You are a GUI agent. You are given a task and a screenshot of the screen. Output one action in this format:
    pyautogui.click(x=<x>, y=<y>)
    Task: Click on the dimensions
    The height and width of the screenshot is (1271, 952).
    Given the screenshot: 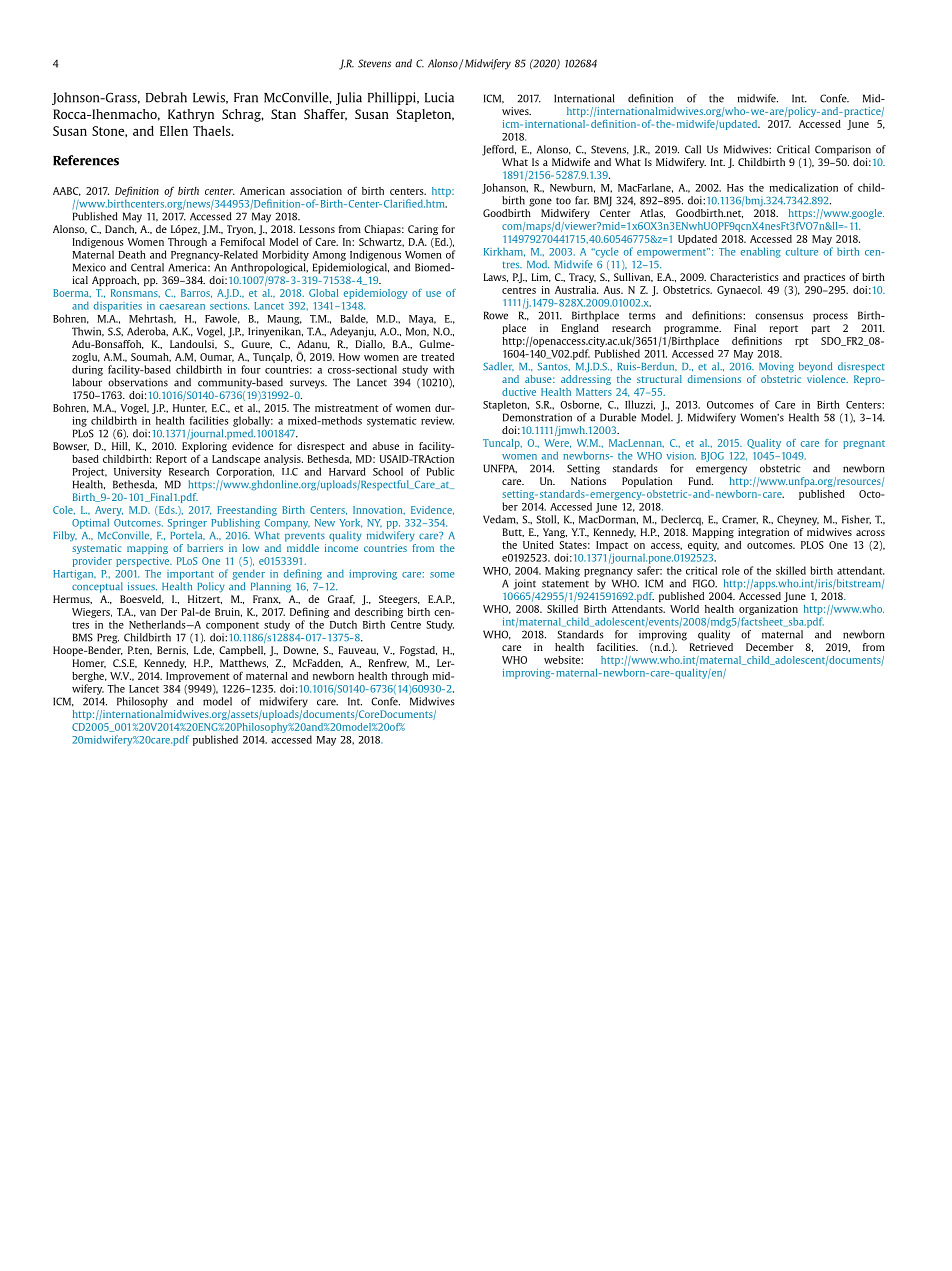 What is the action you would take?
    pyautogui.click(x=714, y=379)
